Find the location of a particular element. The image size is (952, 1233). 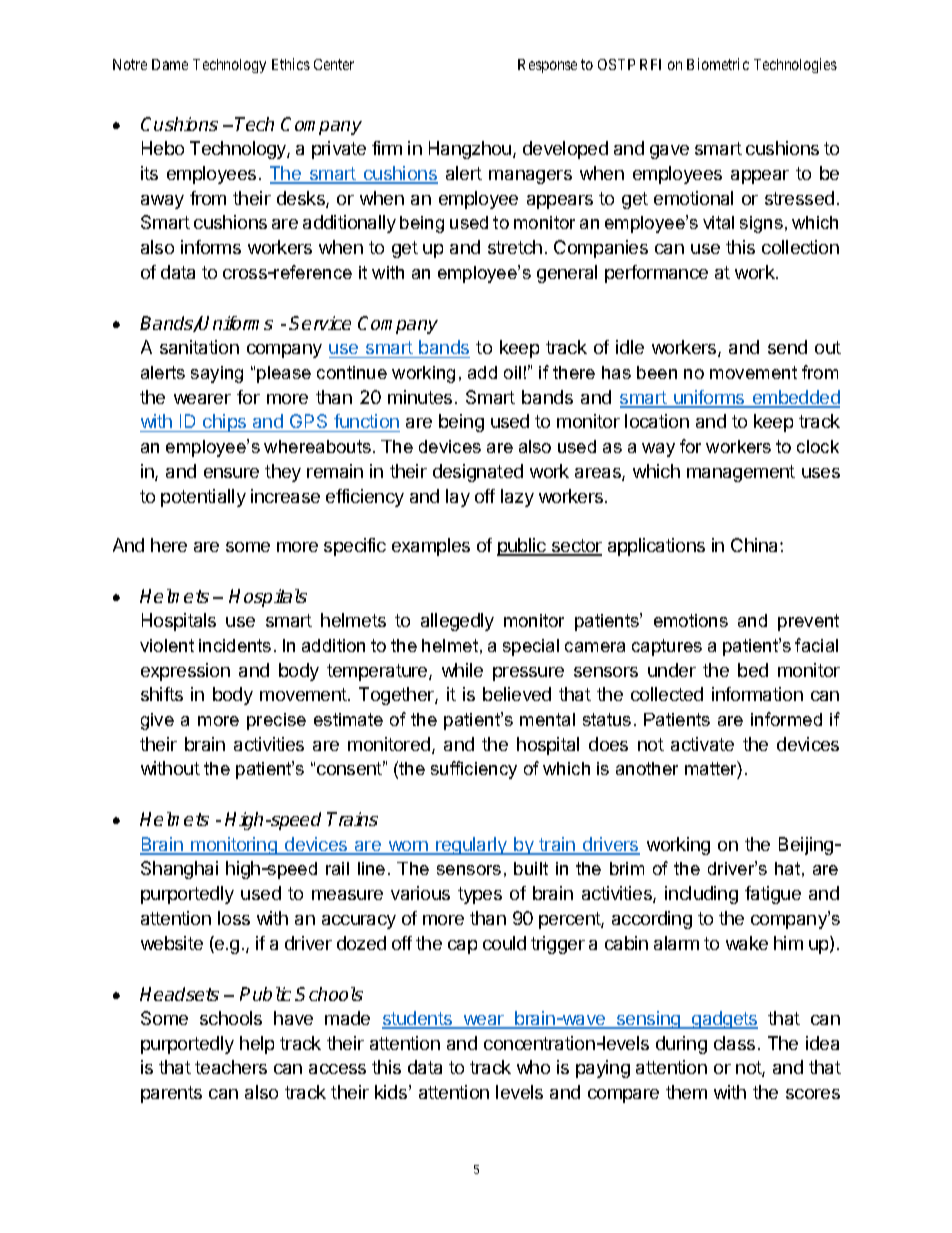

teachers is located at coordinates (231, 1067).
